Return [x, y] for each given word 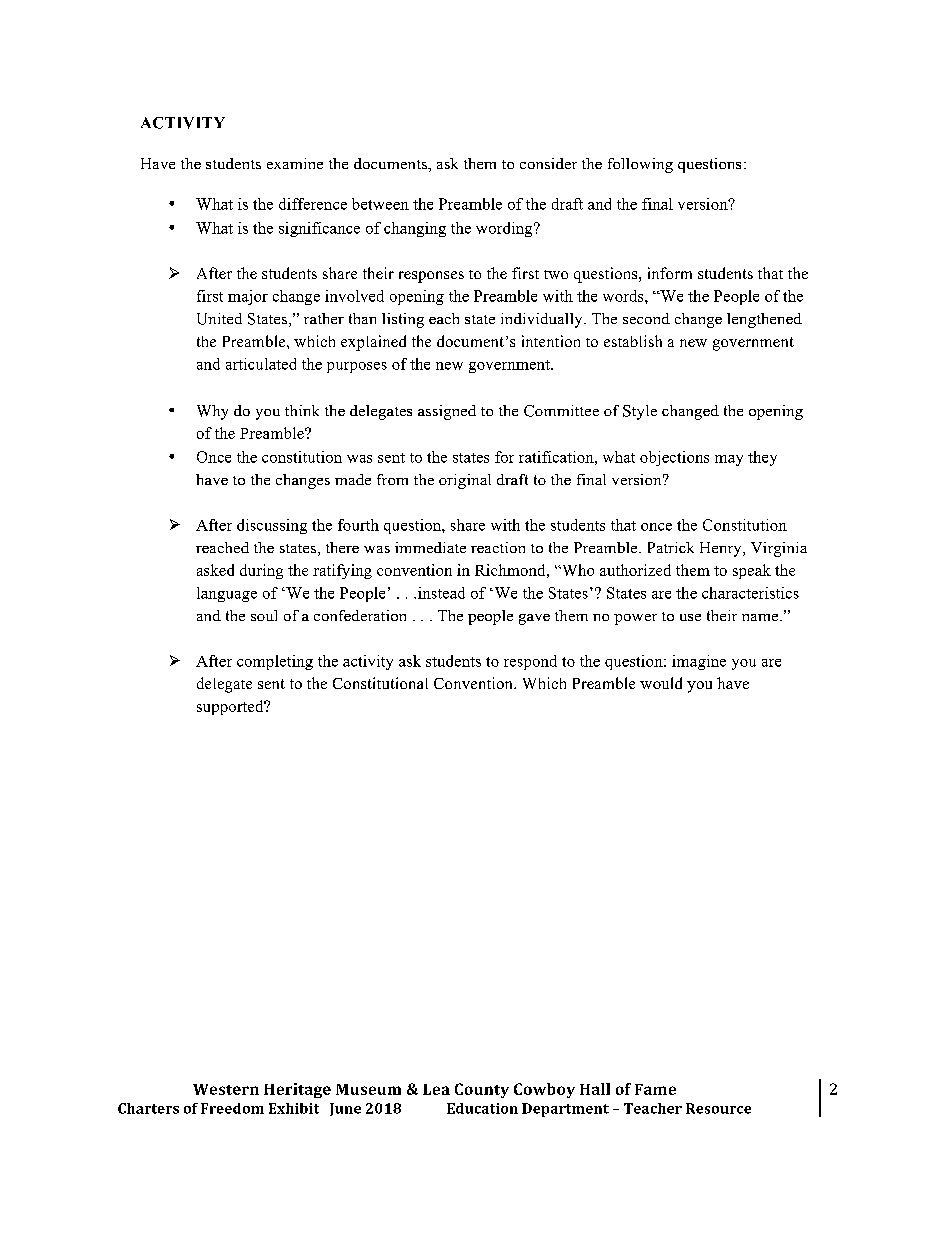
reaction [498, 547]
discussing [272, 526]
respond [530, 662]
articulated [261, 364]
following [640, 165]
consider [548, 163]
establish [633, 341]
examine [295, 163]
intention [551, 341]
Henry [722, 549]
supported [231, 707]
